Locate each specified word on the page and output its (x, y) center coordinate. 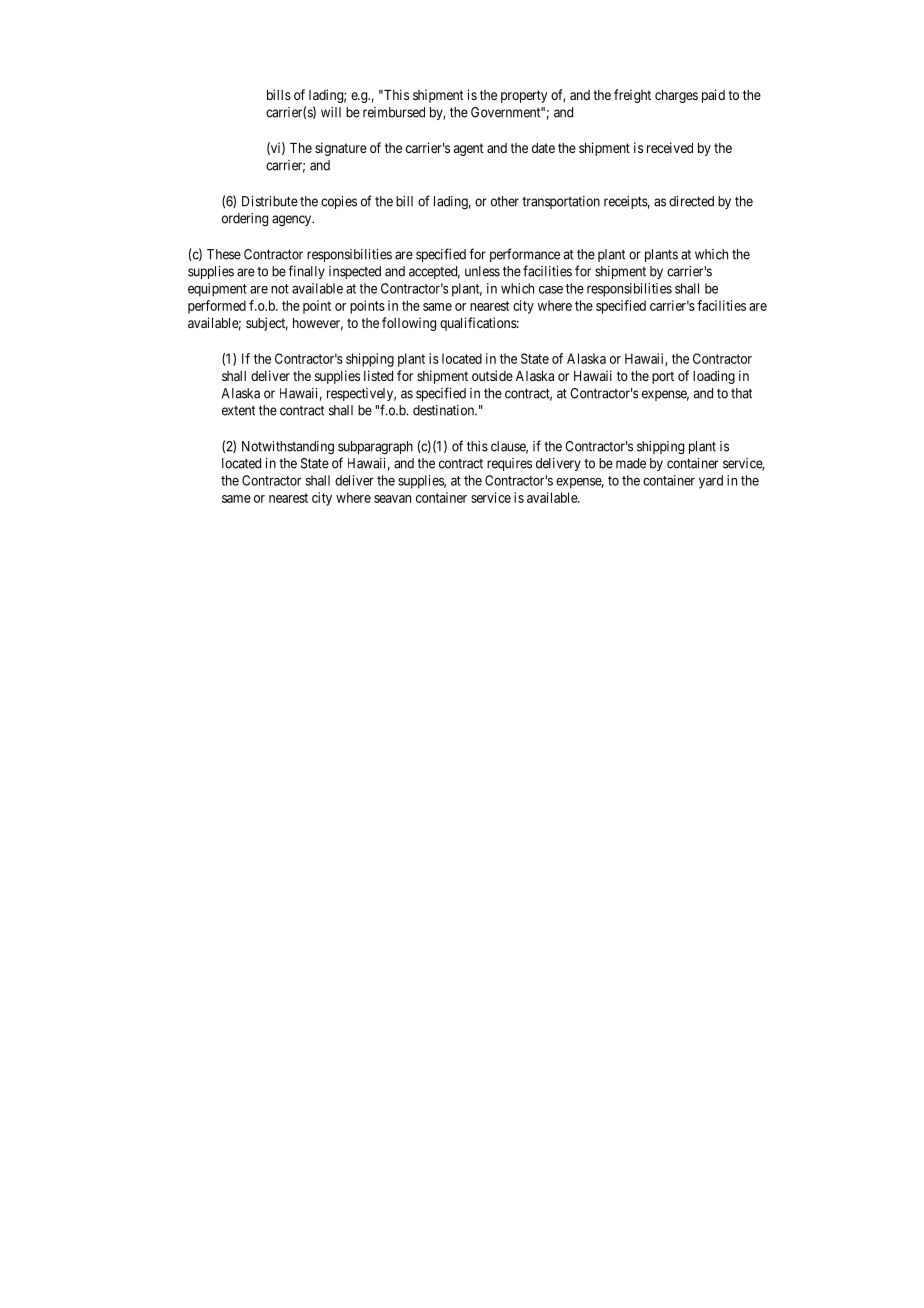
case (551, 290)
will (331, 112)
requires (509, 464)
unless (482, 271)
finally (307, 272)
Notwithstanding (288, 447)
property (524, 96)
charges (676, 96)
